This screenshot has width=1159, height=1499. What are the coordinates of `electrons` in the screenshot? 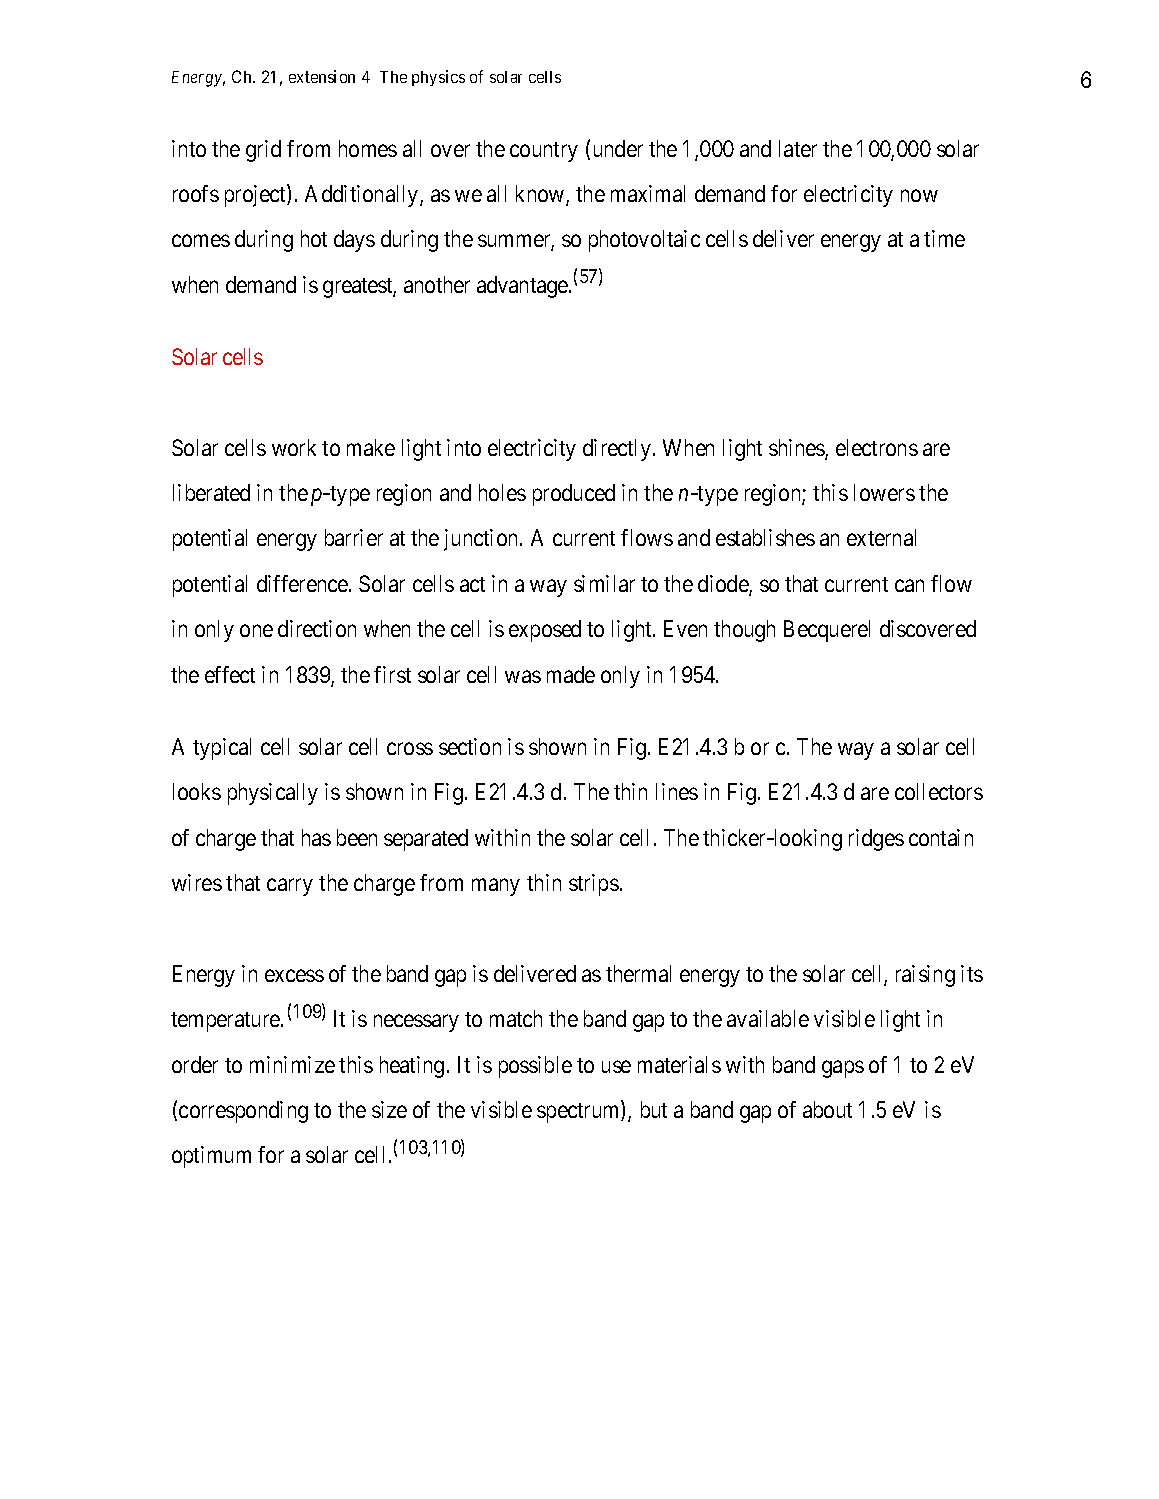 It's located at (877, 447).
